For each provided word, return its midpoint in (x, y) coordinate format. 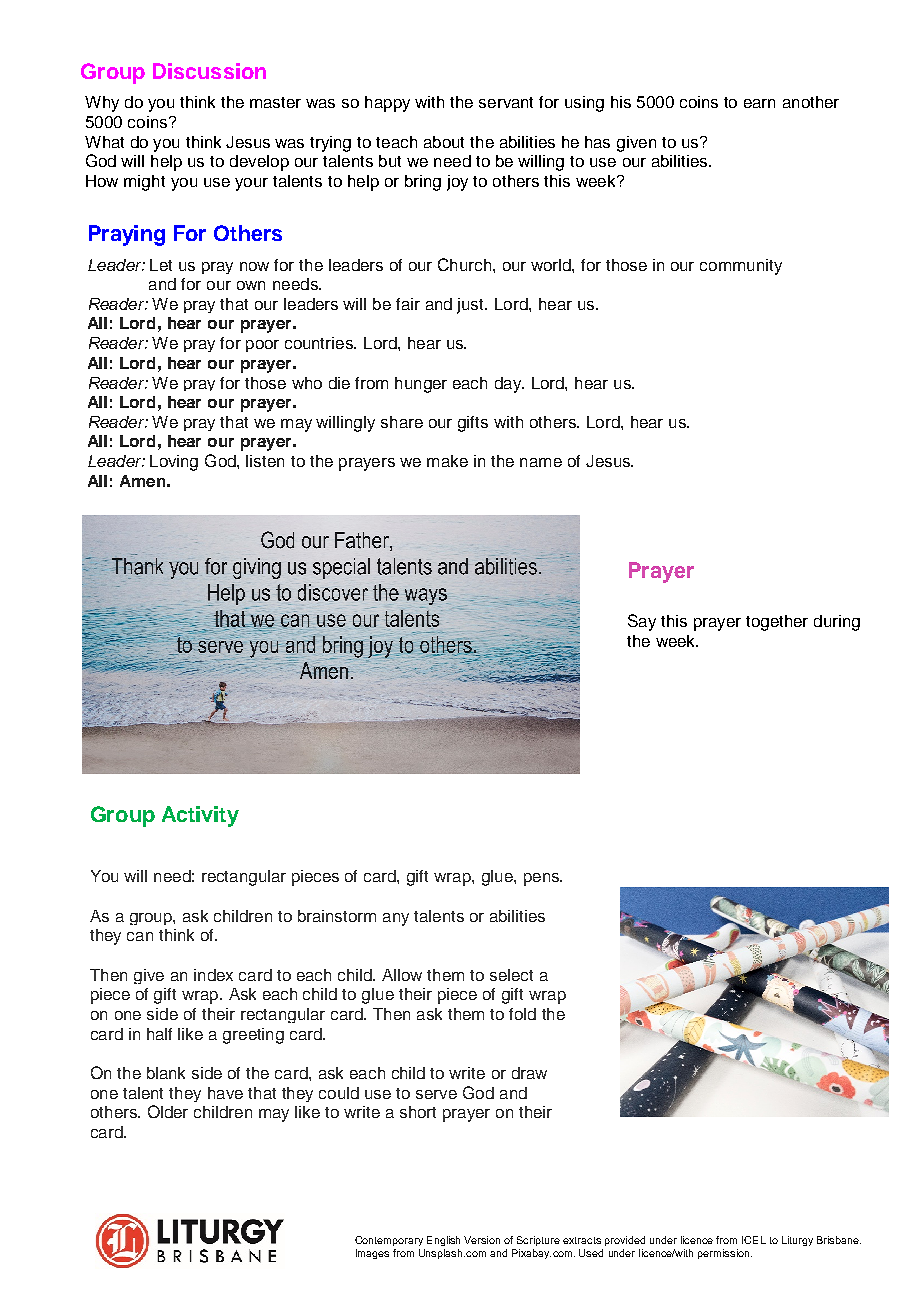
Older (168, 1111)
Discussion (209, 71)
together (777, 623)
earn (759, 103)
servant (506, 102)
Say (642, 622)
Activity (200, 816)
